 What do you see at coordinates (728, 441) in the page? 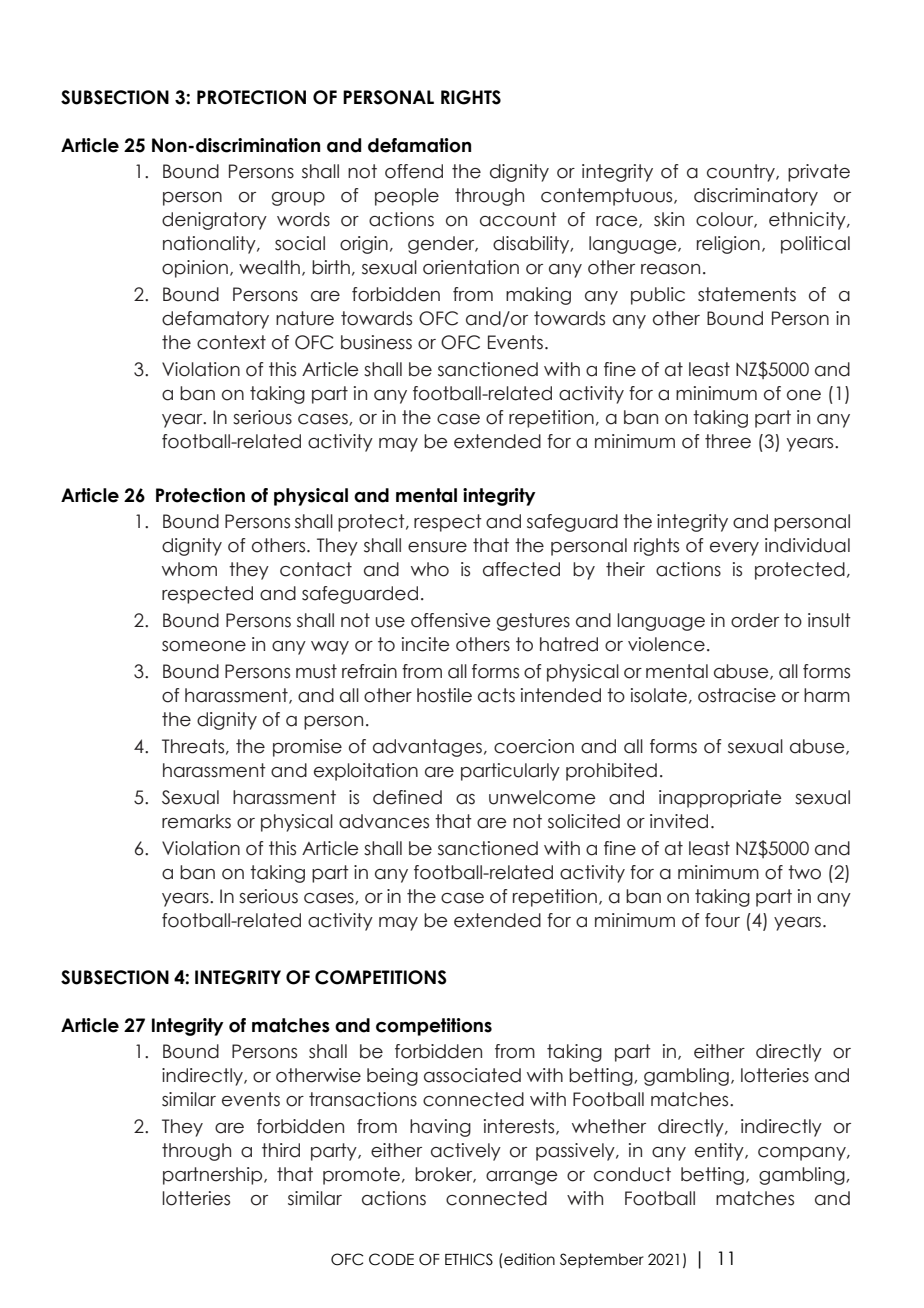
I see `three` at bounding box center [728, 441].
